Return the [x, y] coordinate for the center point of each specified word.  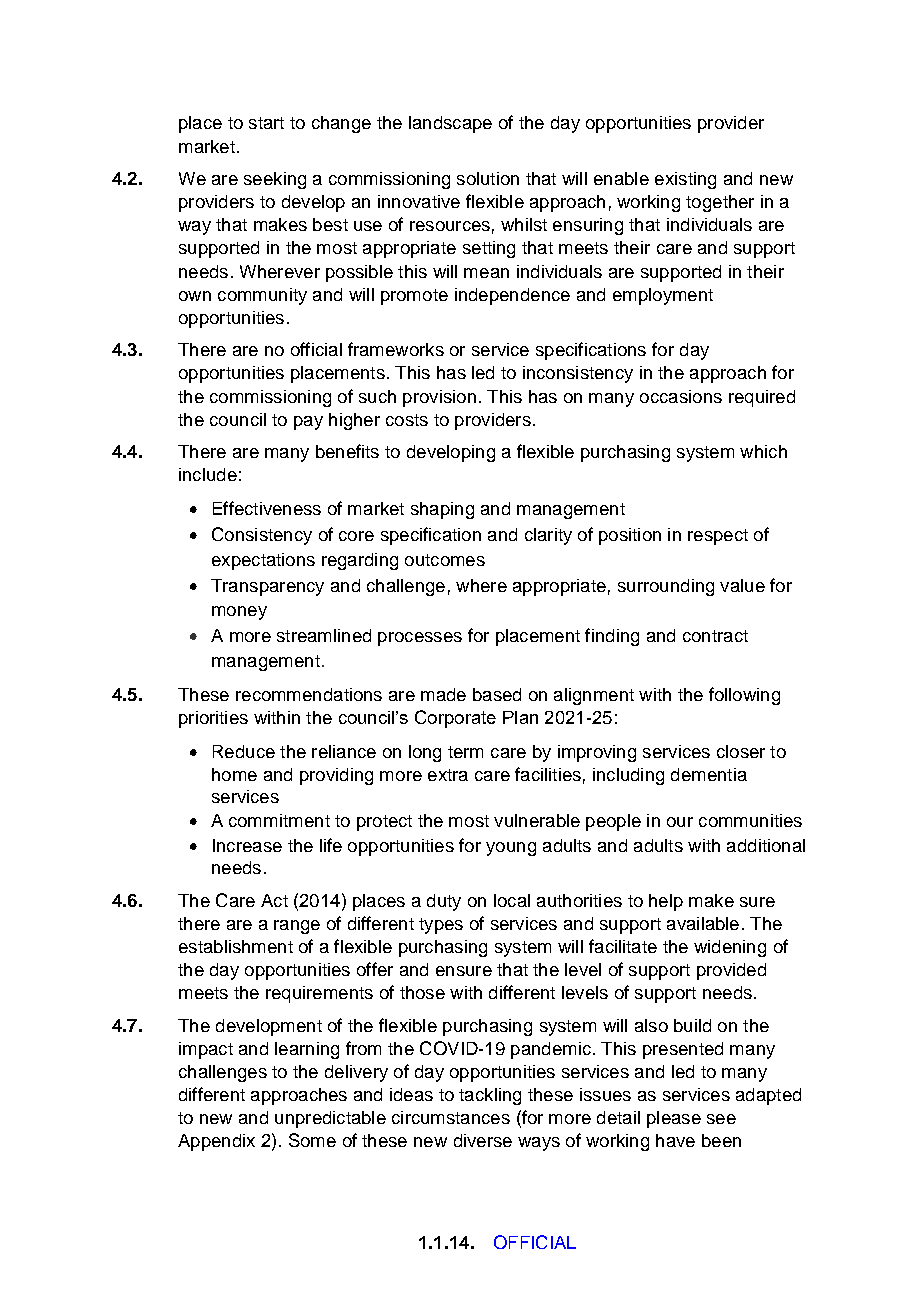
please [674, 1119]
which [763, 451]
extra [448, 775]
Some [312, 1140]
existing [685, 180]
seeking [275, 180]
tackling [490, 1096]
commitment [279, 820]
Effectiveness [267, 508]
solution [488, 178]
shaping [442, 510]
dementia [709, 774]
